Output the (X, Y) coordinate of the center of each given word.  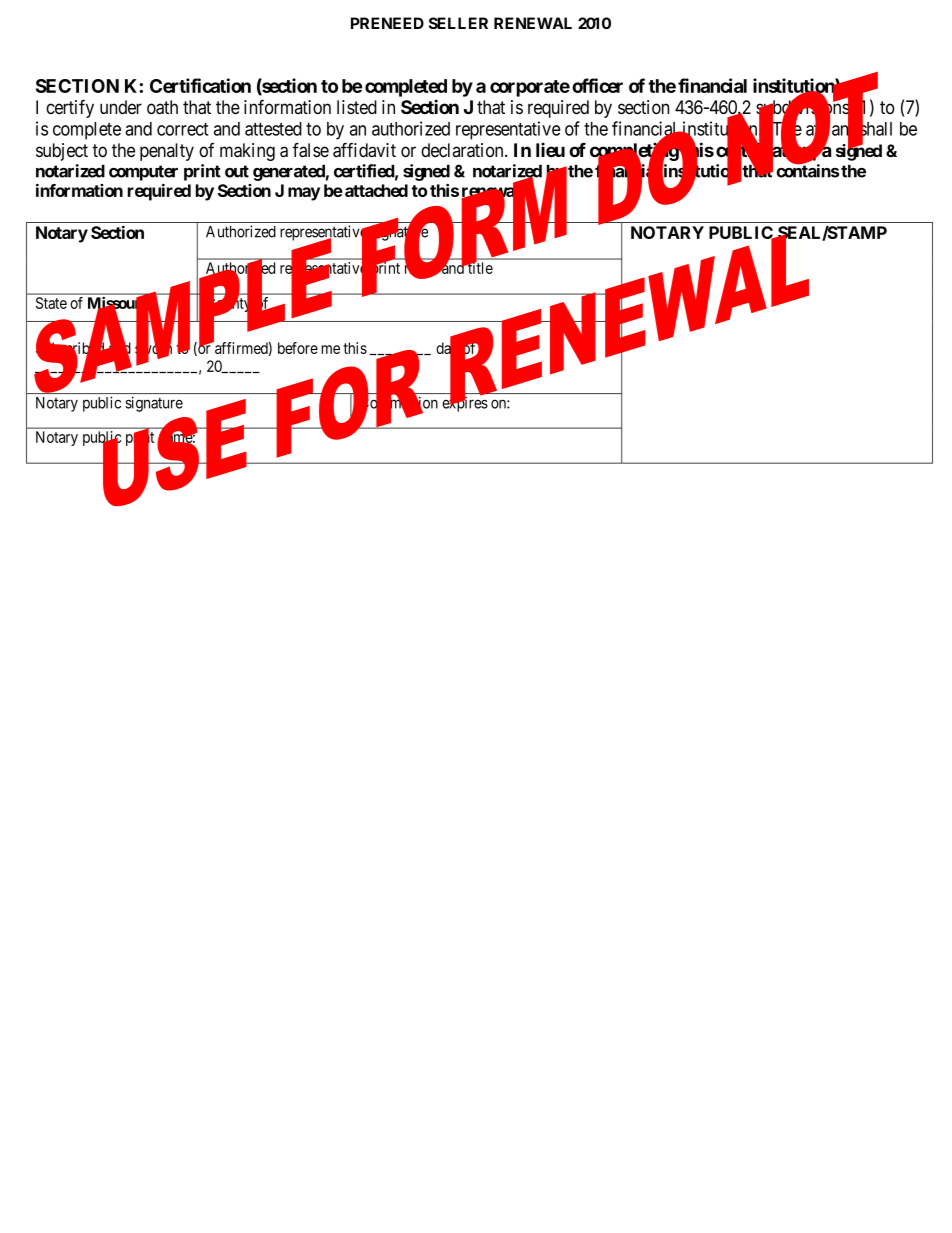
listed (357, 107)
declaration (463, 150)
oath (162, 107)
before (298, 348)
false (310, 150)
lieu (550, 149)
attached (376, 190)
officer (597, 85)
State (51, 303)
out (237, 171)
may (304, 194)
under (121, 107)
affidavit (364, 150)
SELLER (458, 23)
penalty (167, 152)
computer (143, 173)
